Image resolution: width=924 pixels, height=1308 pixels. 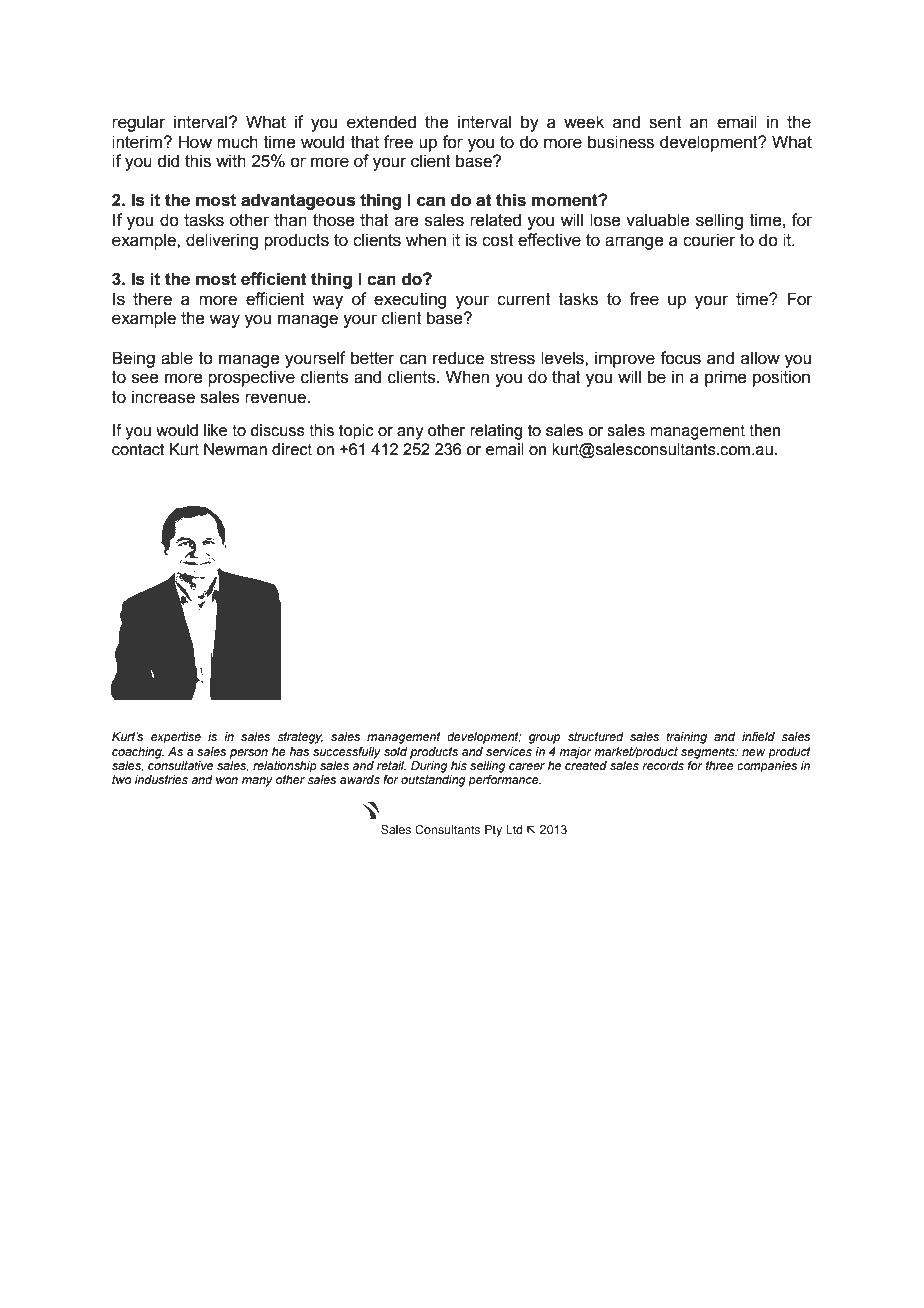 What do you see at coordinates (496, 432) in the document?
I see `relating` at bounding box center [496, 432].
